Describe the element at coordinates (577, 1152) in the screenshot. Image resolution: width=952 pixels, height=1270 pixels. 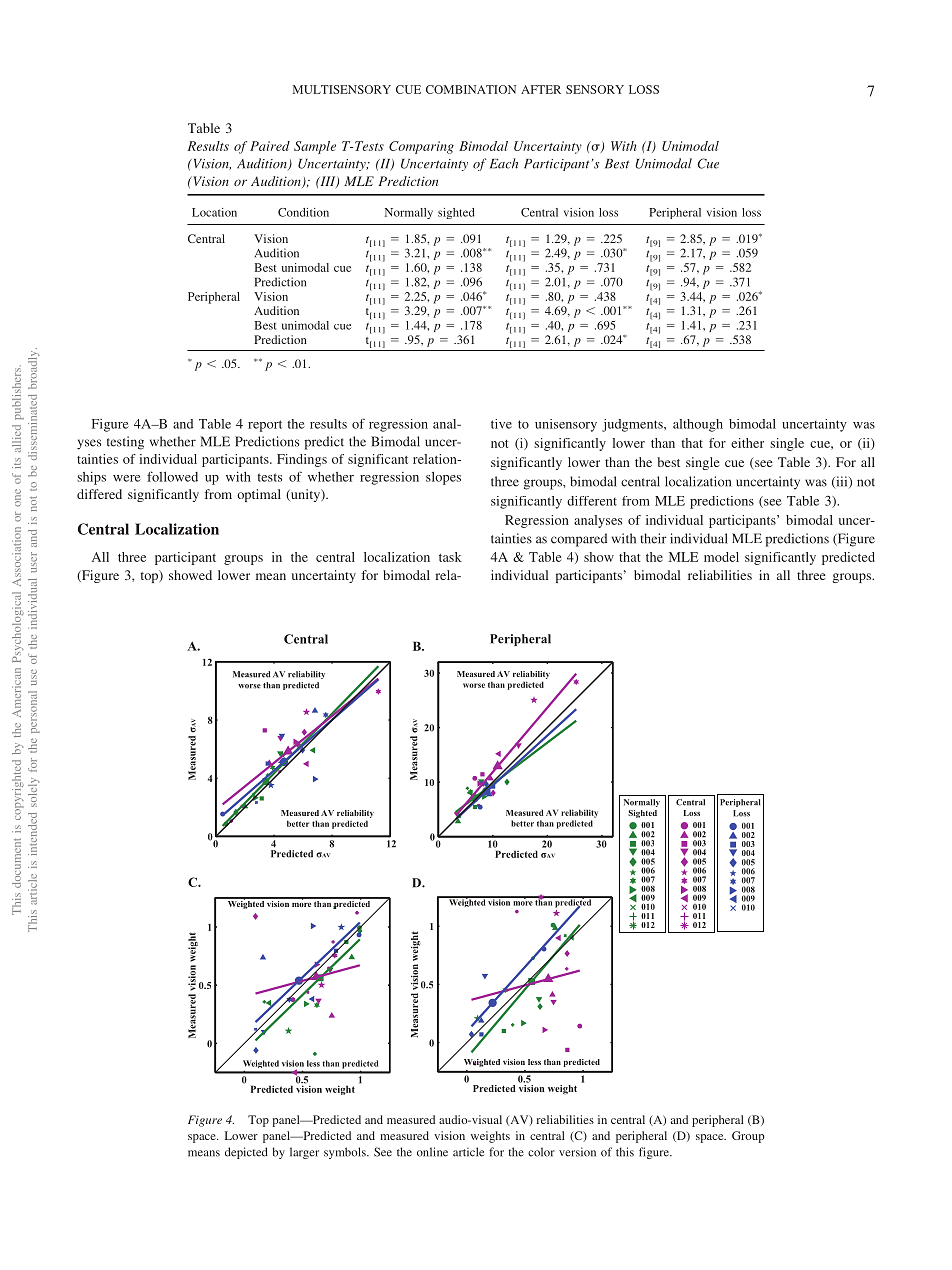
I see `version` at that location.
